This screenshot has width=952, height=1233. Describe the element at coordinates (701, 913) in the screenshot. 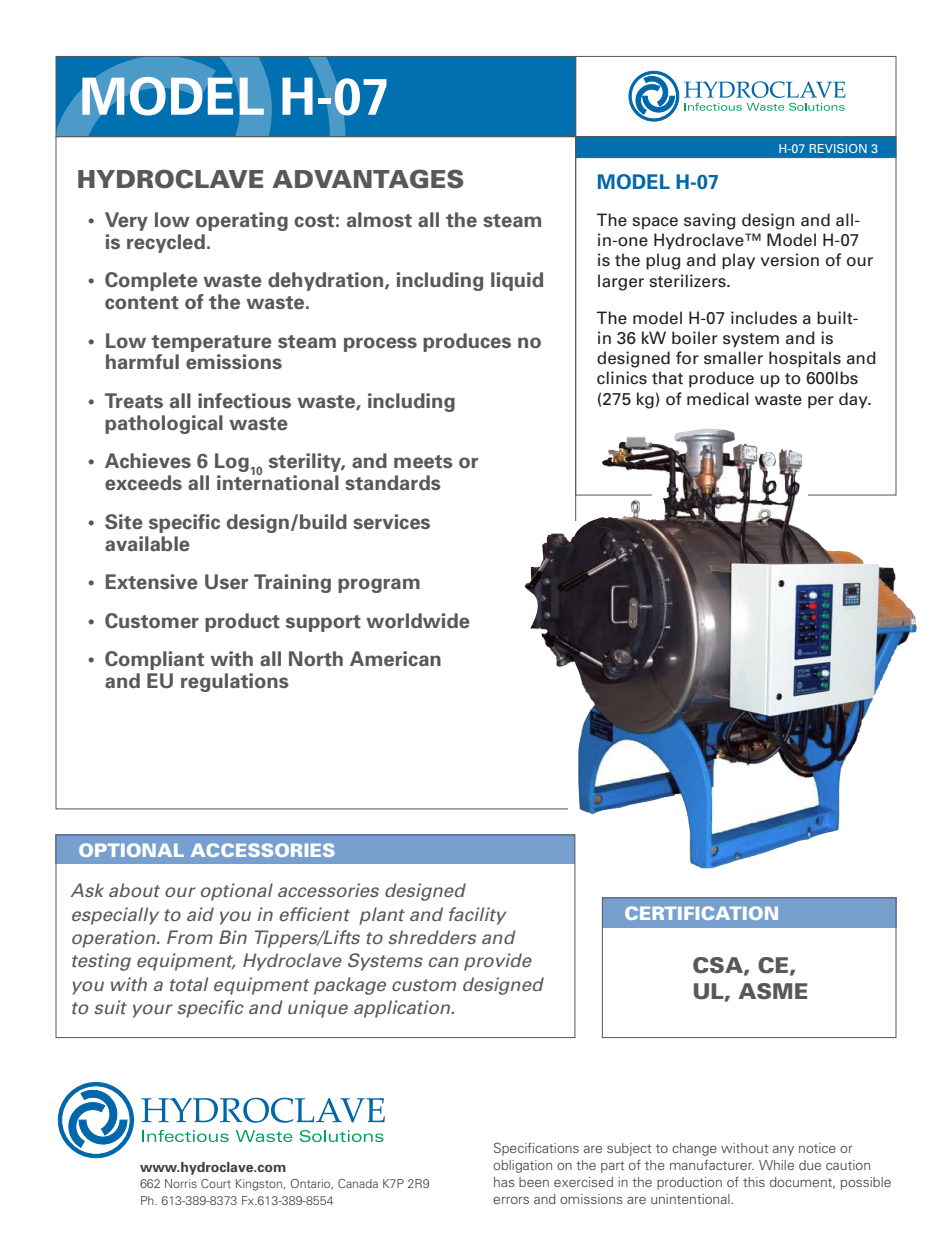

I see `CERTIFICATION` at that location.
